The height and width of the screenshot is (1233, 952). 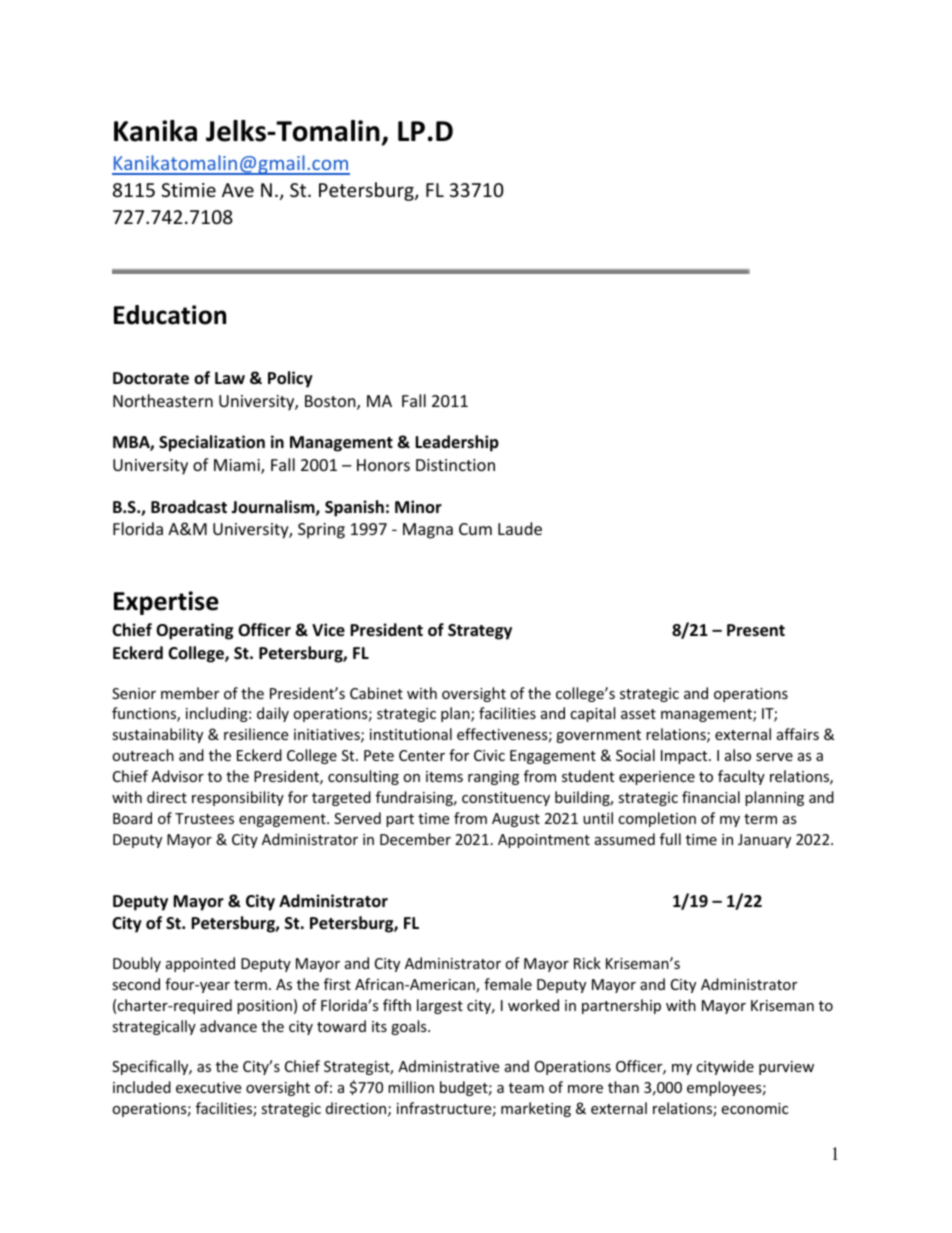 What do you see at coordinates (212, 443) in the screenshot?
I see `Specialization` at bounding box center [212, 443].
